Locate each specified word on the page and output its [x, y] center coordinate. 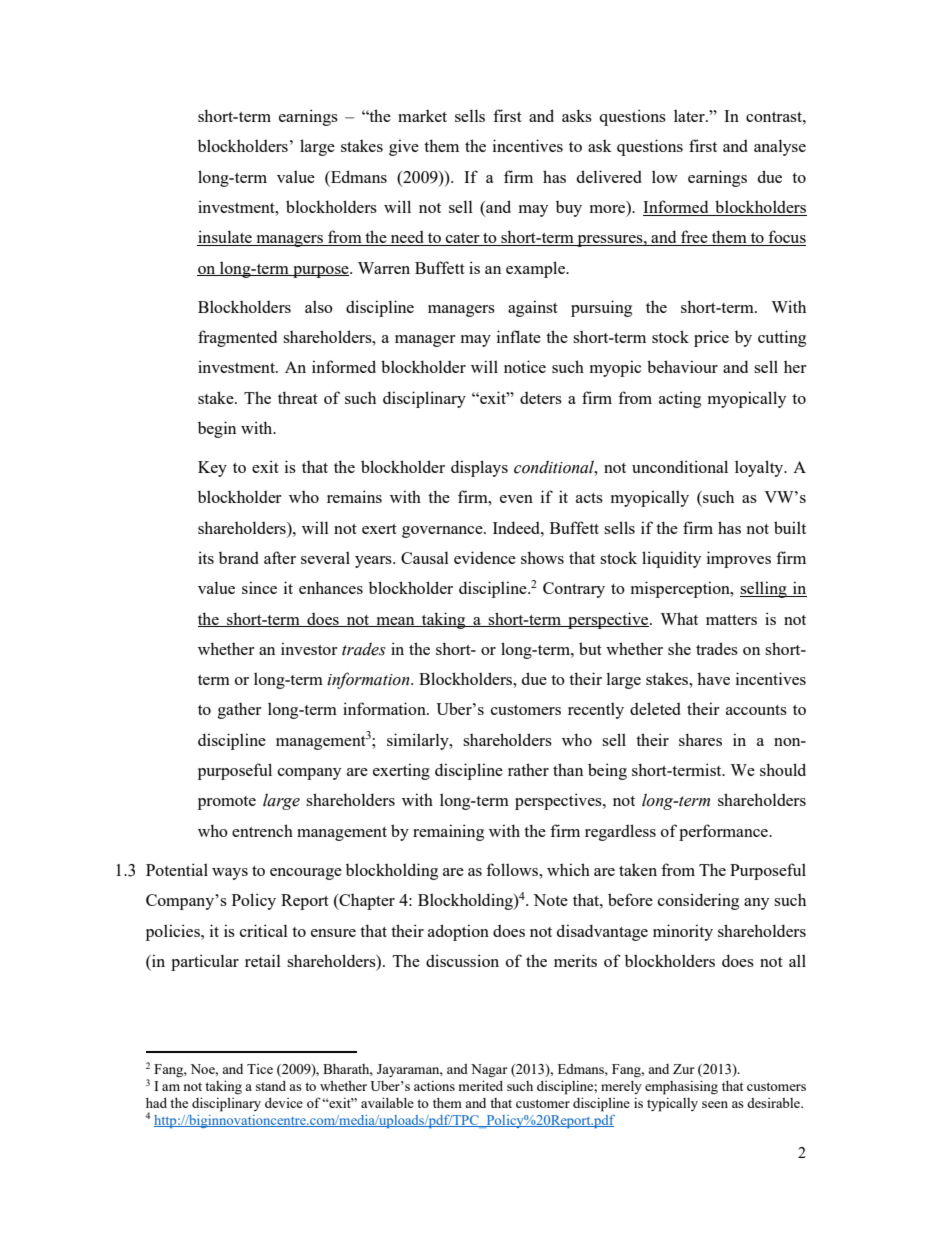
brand [239, 557]
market [422, 115]
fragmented [237, 338]
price [711, 338]
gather [240, 710]
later [690, 115]
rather [528, 769]
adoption [458, 932]
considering [698, 901]
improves [739, 559]
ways [230, 874]
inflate [519, 336]
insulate [225, 238]
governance [443, 532]
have [713, 678]
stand [271, 1086]
